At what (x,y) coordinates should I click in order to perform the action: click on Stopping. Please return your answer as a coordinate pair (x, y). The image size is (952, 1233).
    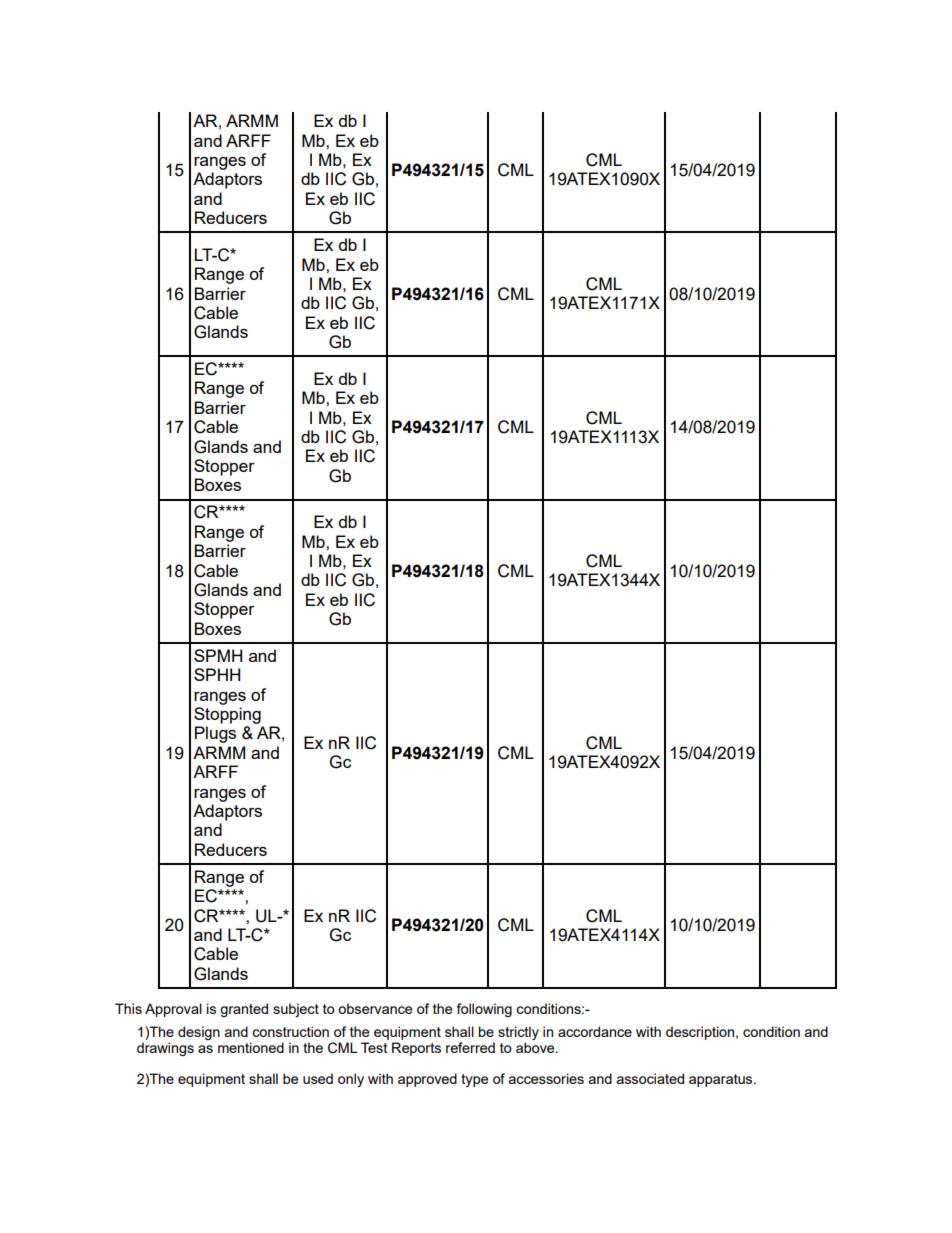
    Looking at the image, I should click on (227, 715).
